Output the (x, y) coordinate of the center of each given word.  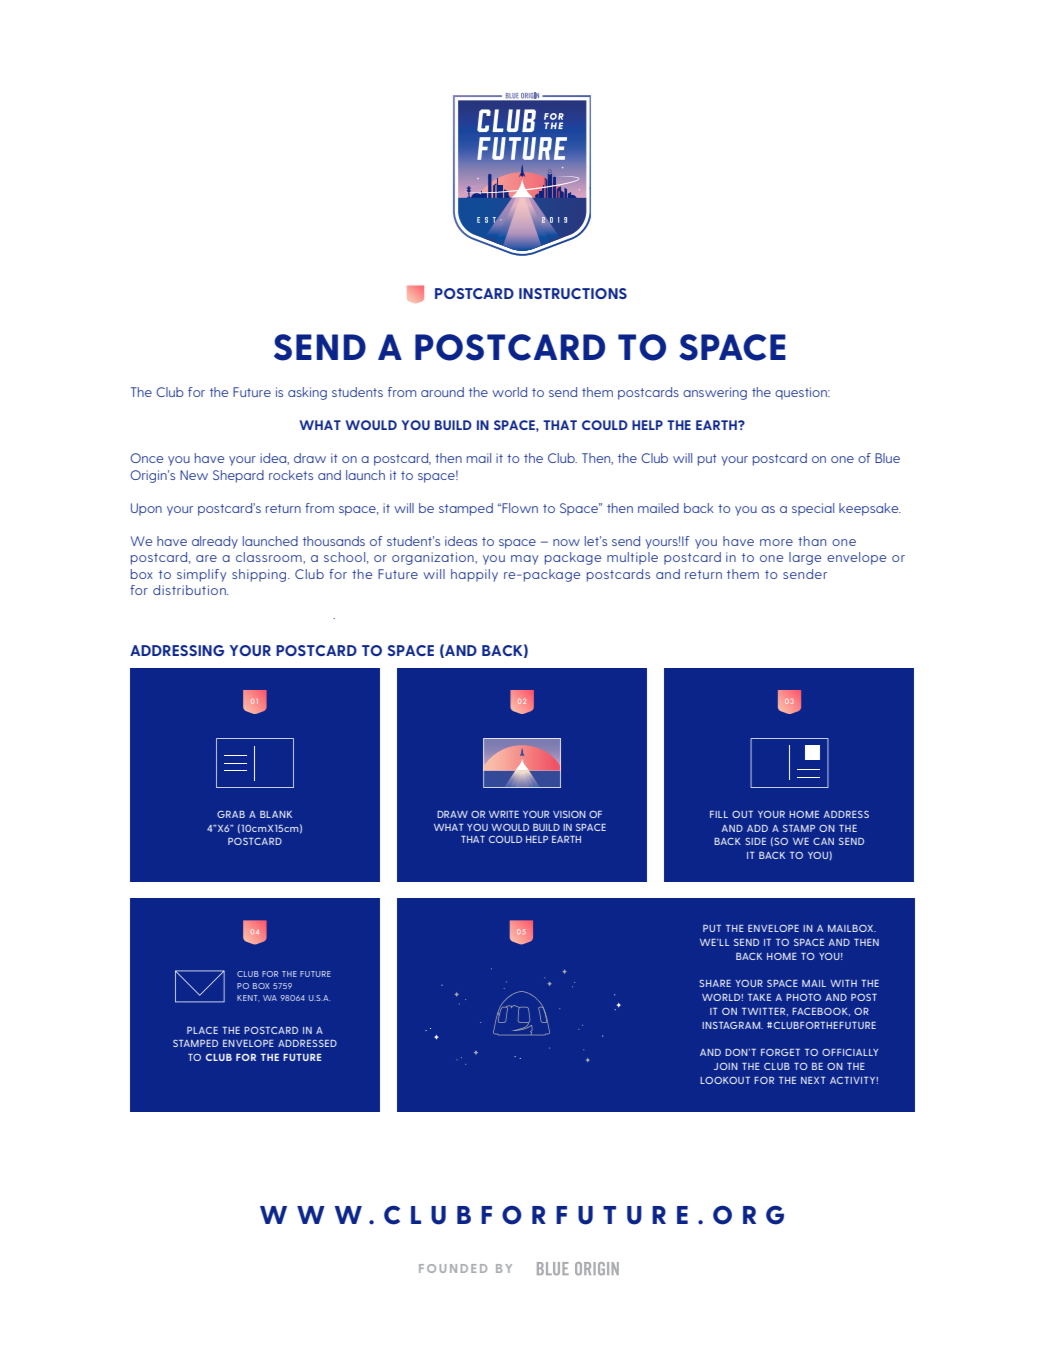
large (805, 558)
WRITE (504, 814)
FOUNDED (453, 1268)
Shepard (238, 476)
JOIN (726, 1066)
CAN (823, 841)
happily (474, 575)
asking (307, 393)
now (566, 542)
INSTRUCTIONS (573, 293)
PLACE (202, 1030)
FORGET (780, 1052)
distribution (190, 590)
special (813, 509)
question (802, 393)
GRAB (231, 814)
